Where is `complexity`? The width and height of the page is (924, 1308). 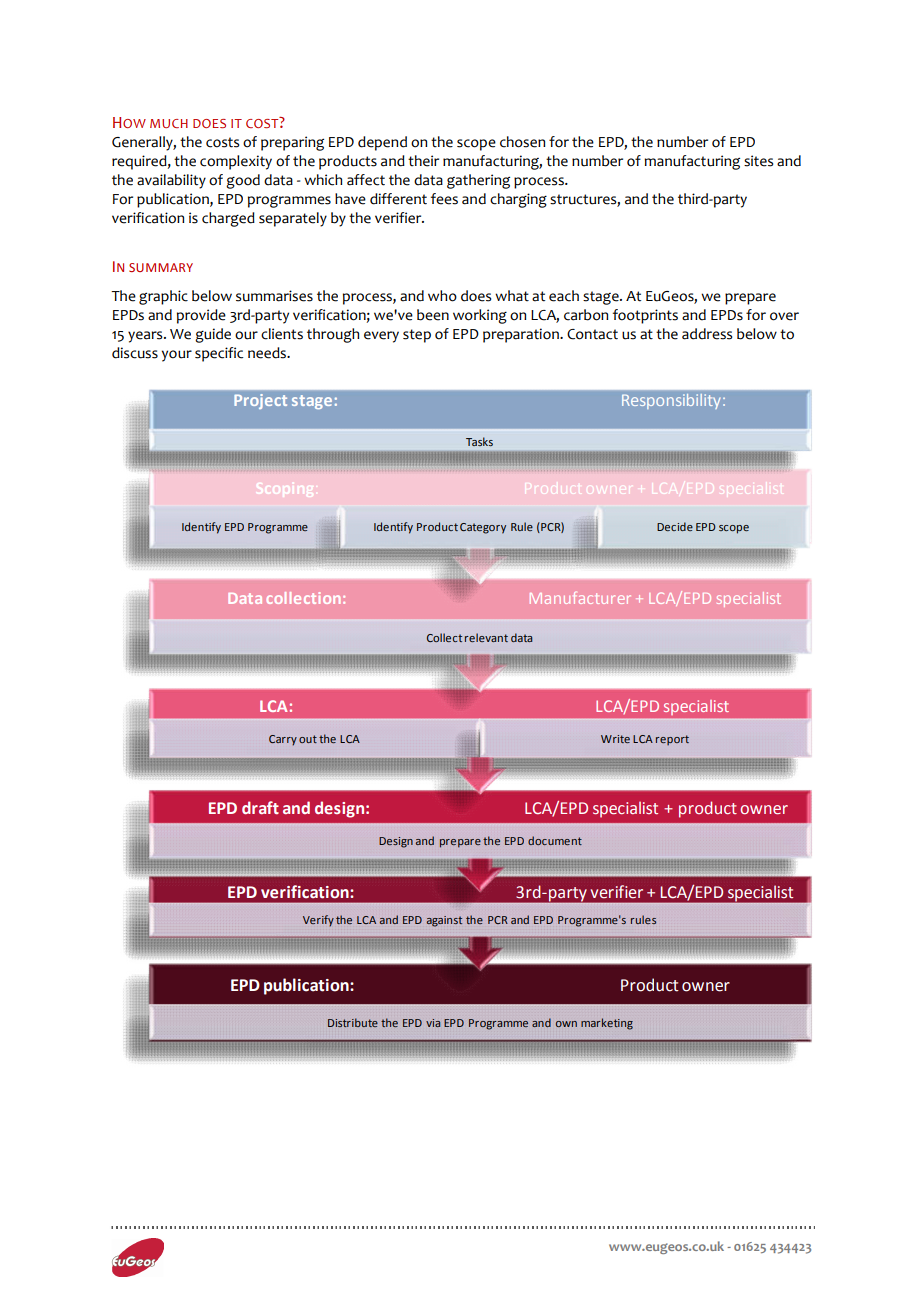
complexity is located at coordinates (236, 162).
